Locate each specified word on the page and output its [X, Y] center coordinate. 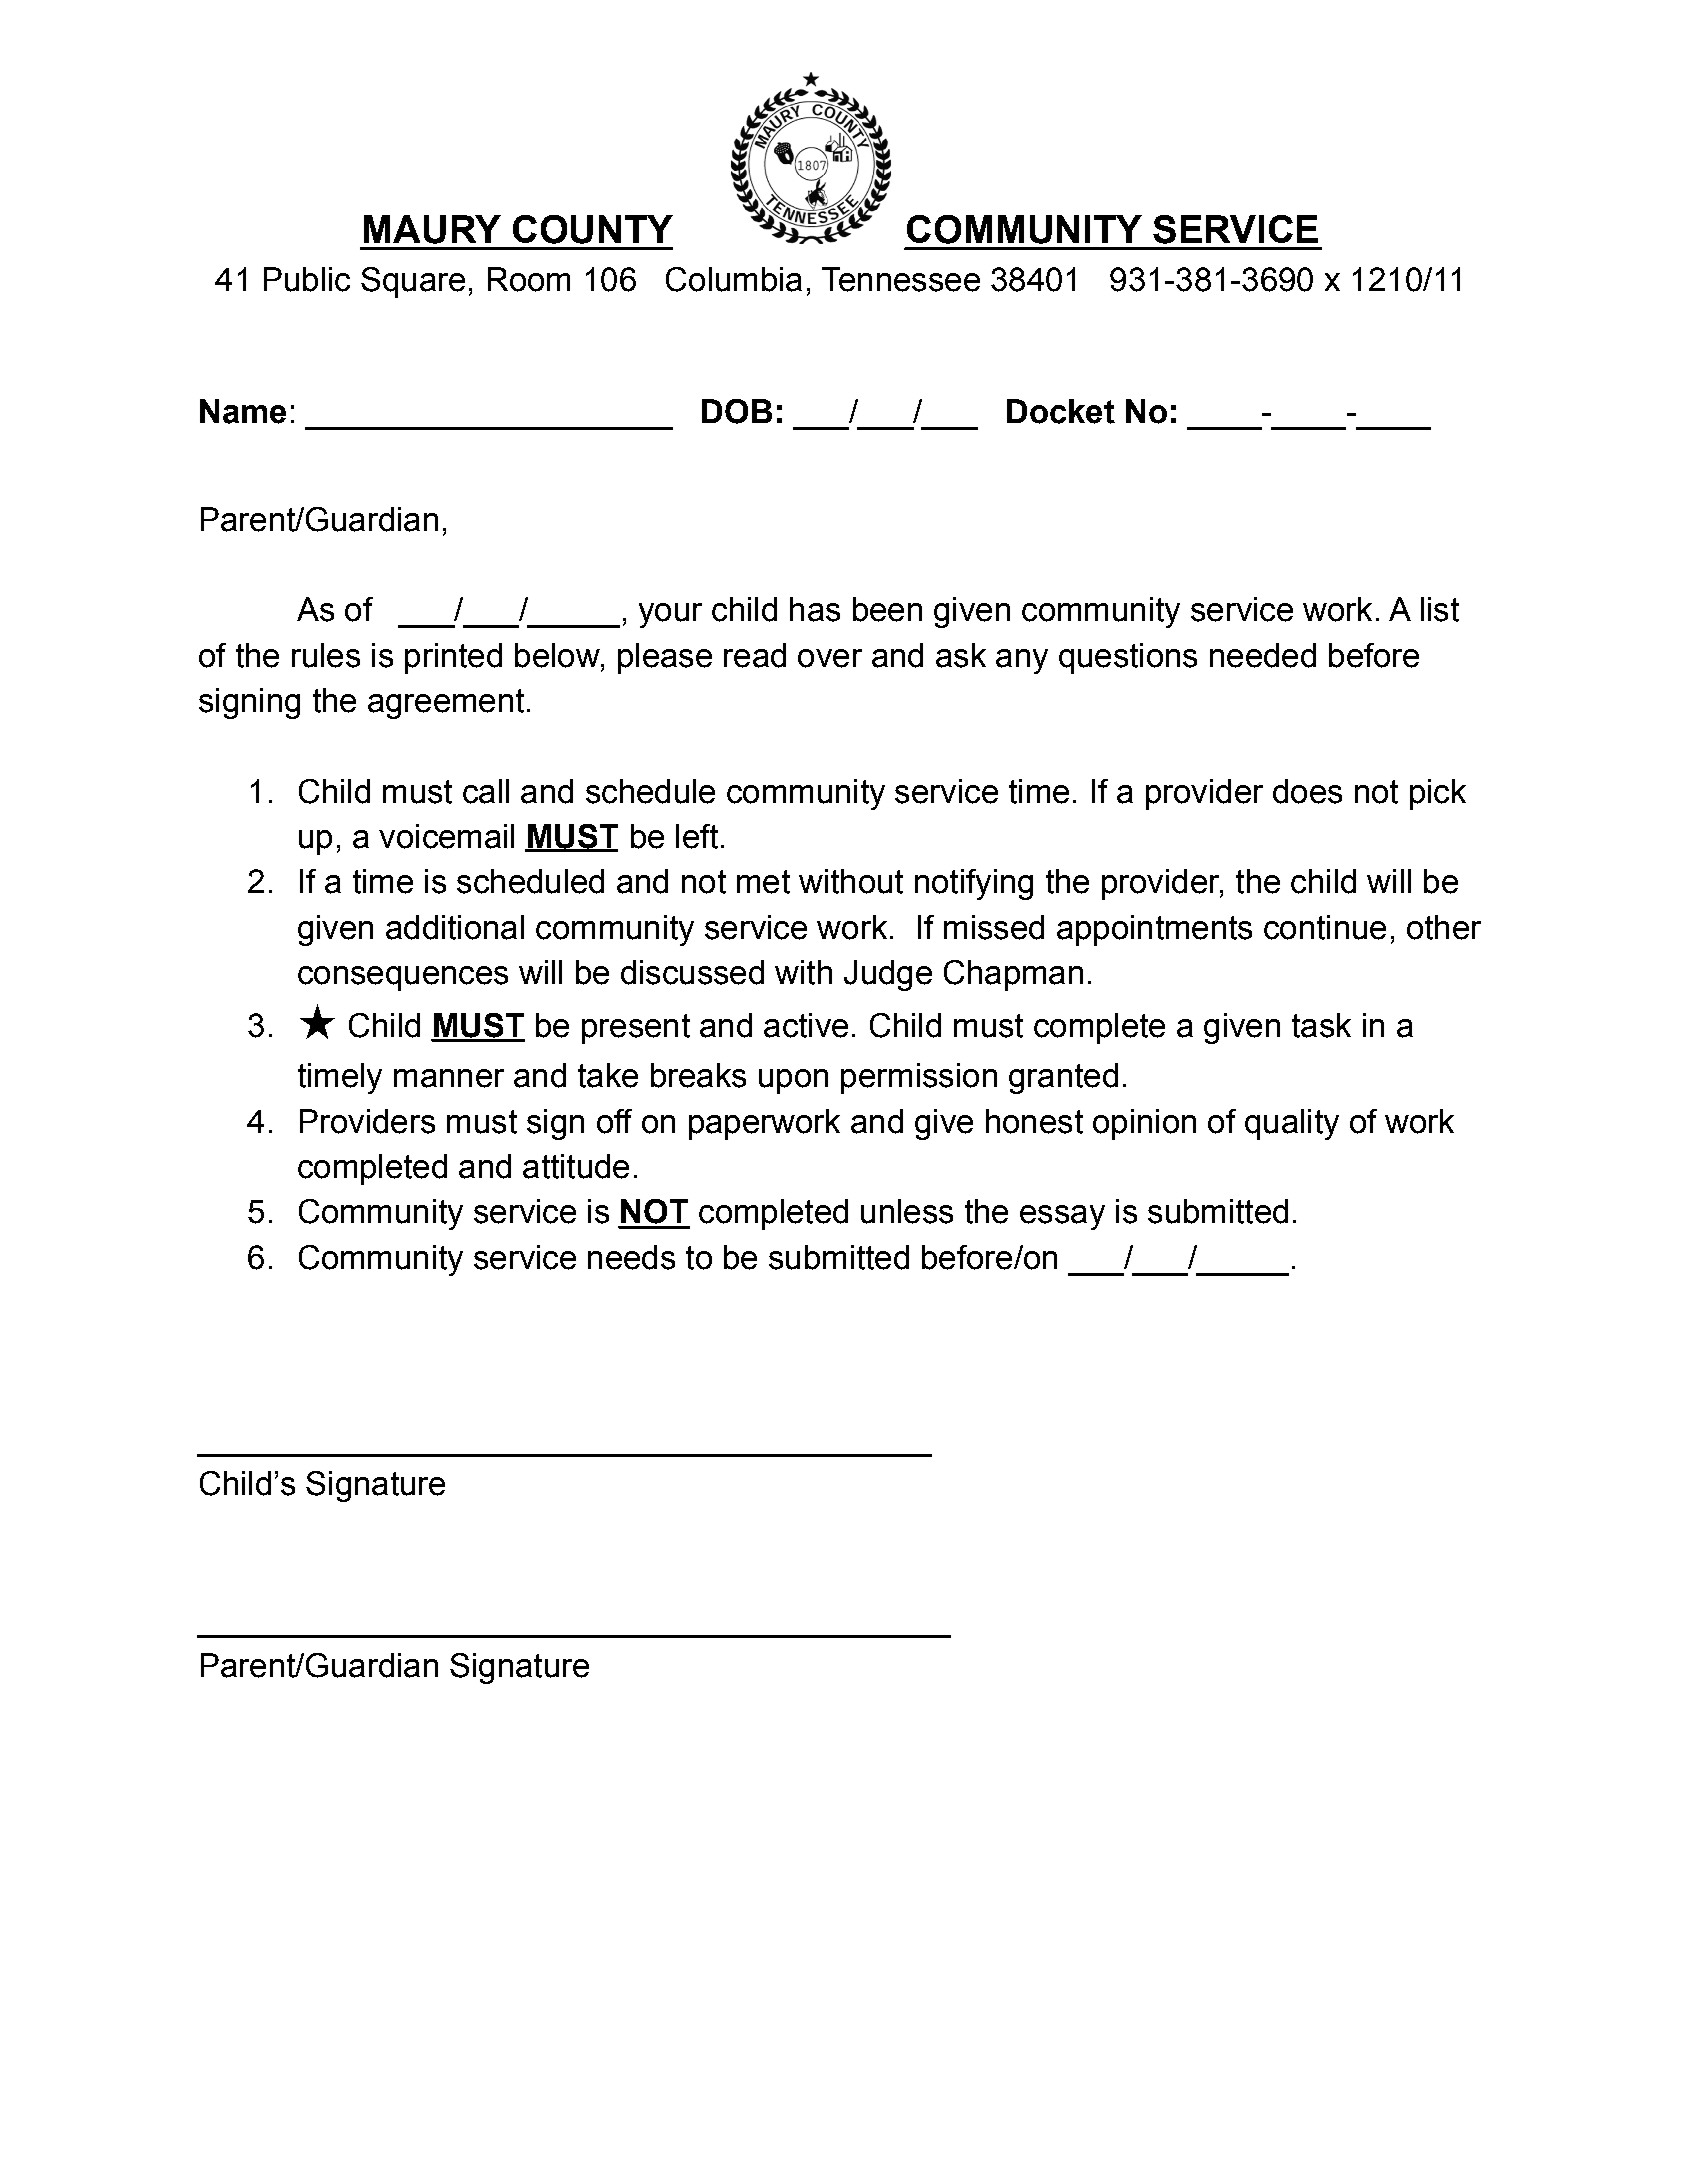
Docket [1061, 411]
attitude [576, 1166]
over [830, 658]
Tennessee [901, 279]
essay [1062, 1217]
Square [413, 282]
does [1307, 791]
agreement [446, 704]
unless [907, 1211]
